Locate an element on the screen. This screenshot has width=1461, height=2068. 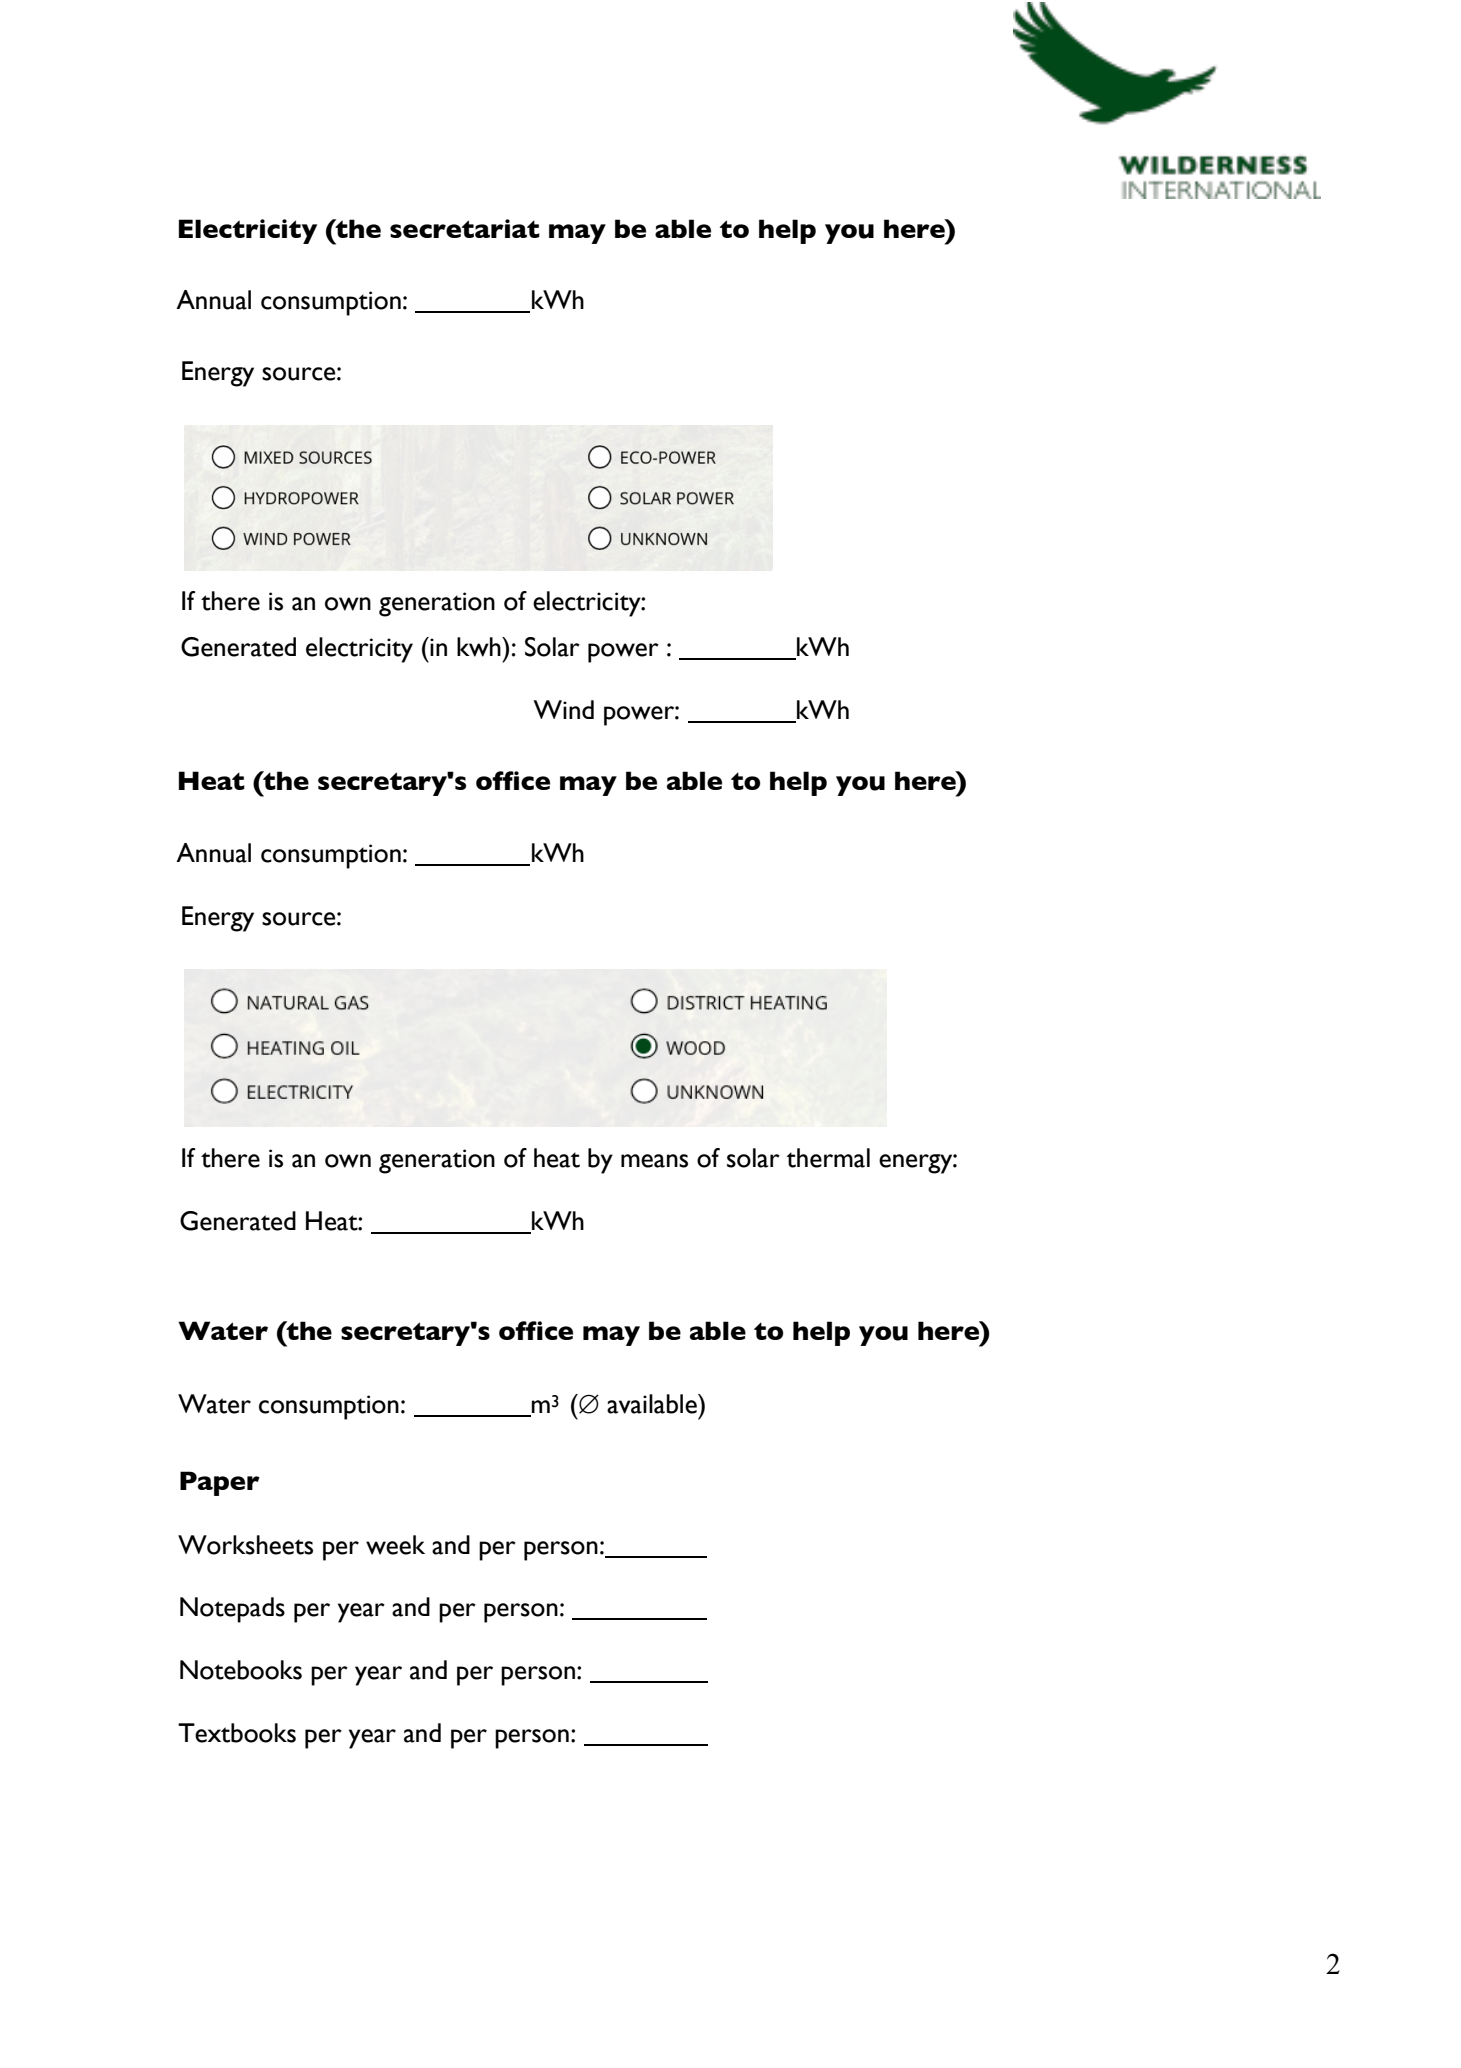
Paper is located at coordinates (220, 1483).
